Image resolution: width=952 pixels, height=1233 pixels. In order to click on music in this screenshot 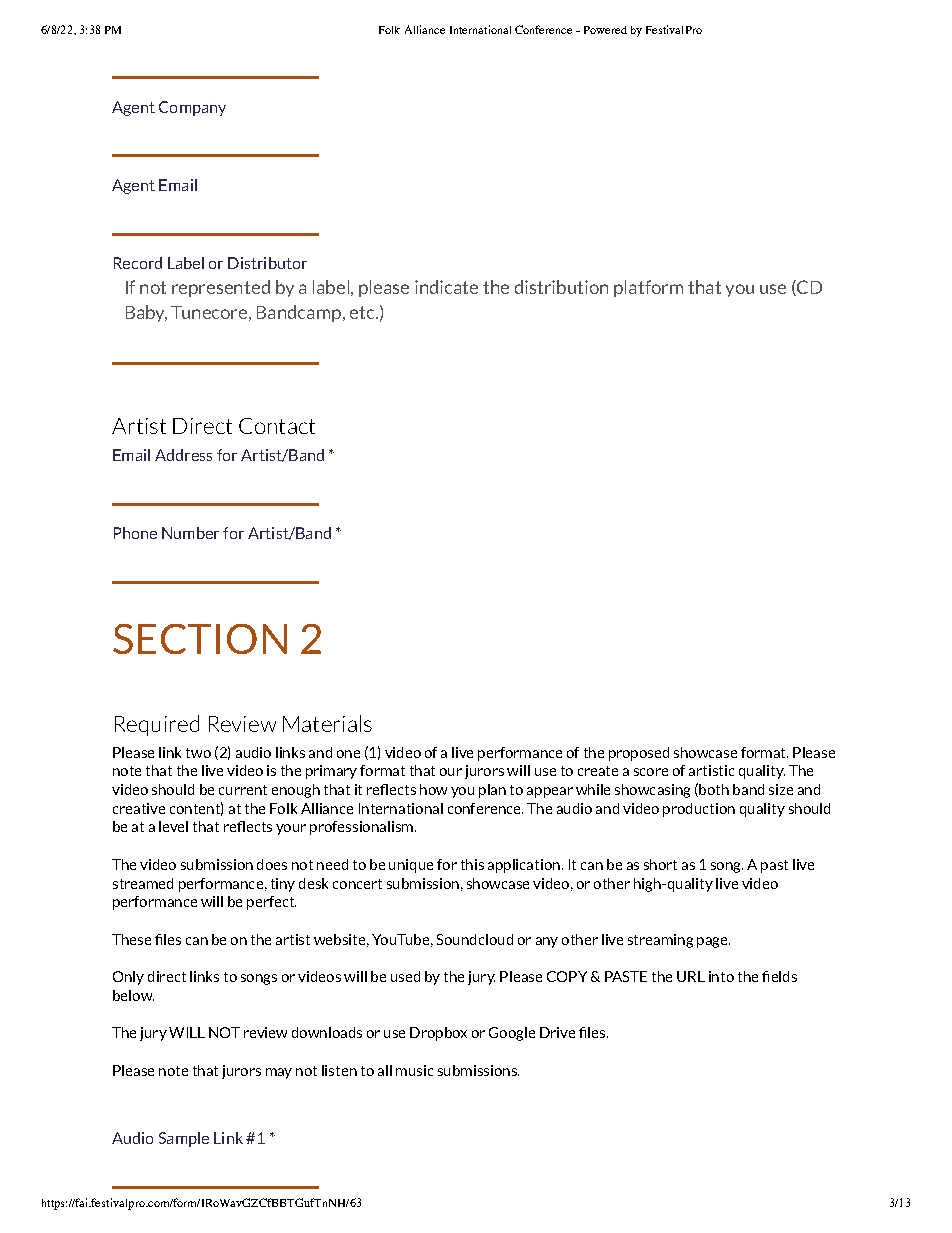, I will do `click(414, 1070)`.
